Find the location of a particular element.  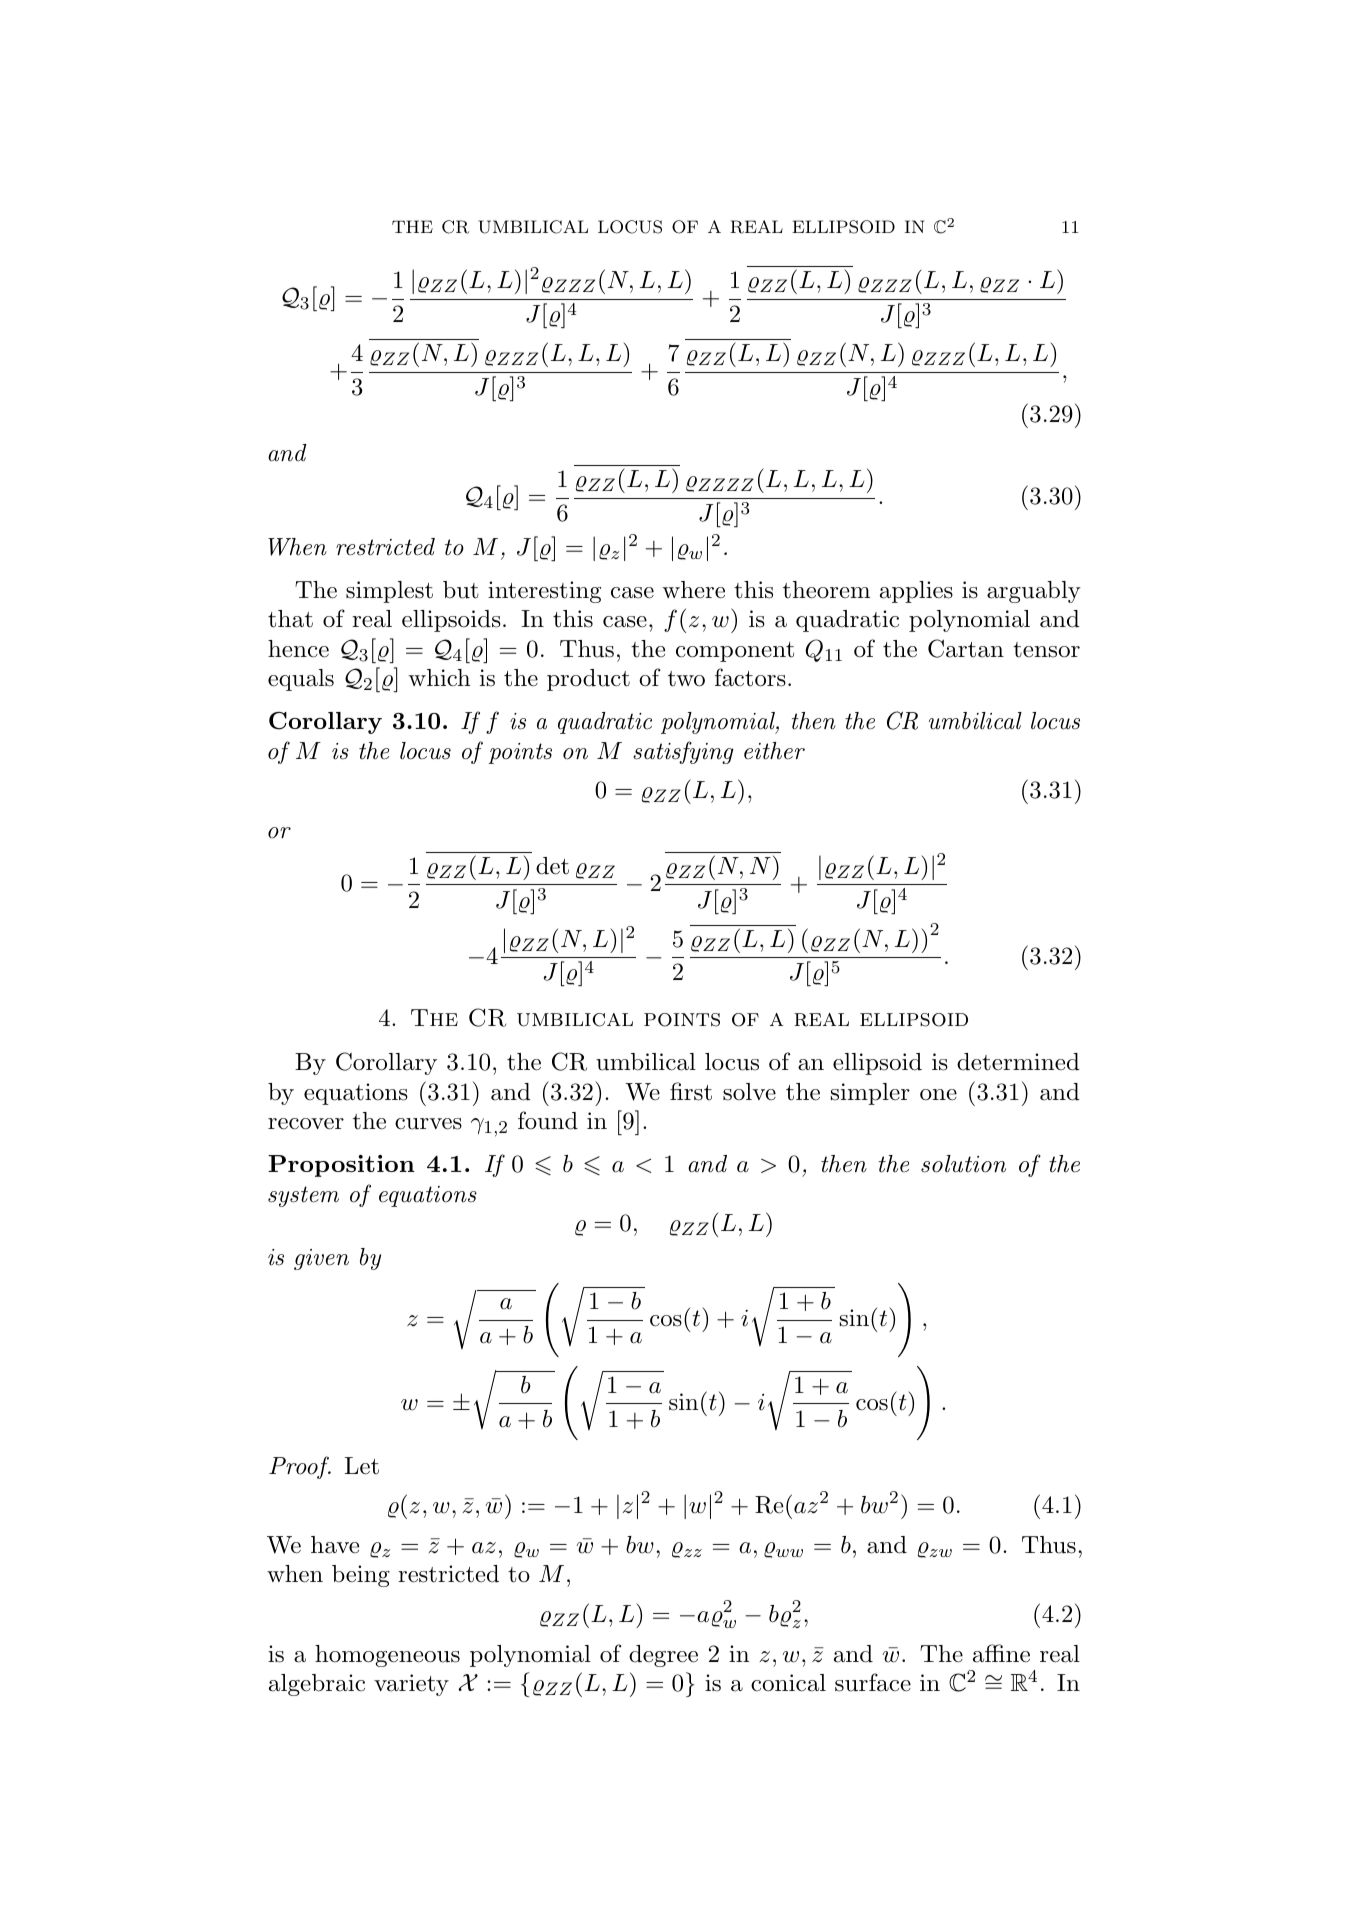

satisfying is located at coordinates (683, 752).
